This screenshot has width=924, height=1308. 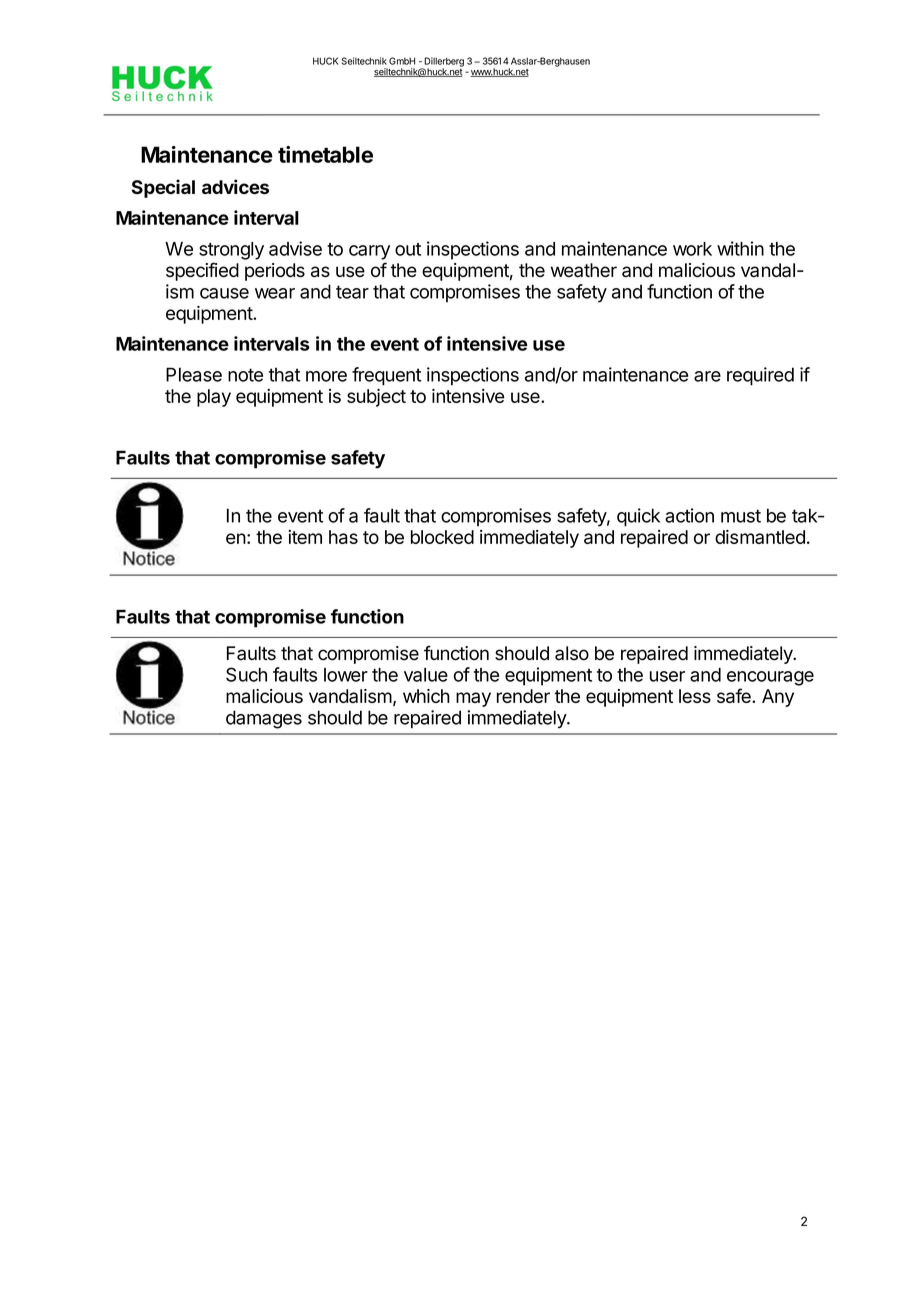 I want to click on may, so click(x=473, y=699).
